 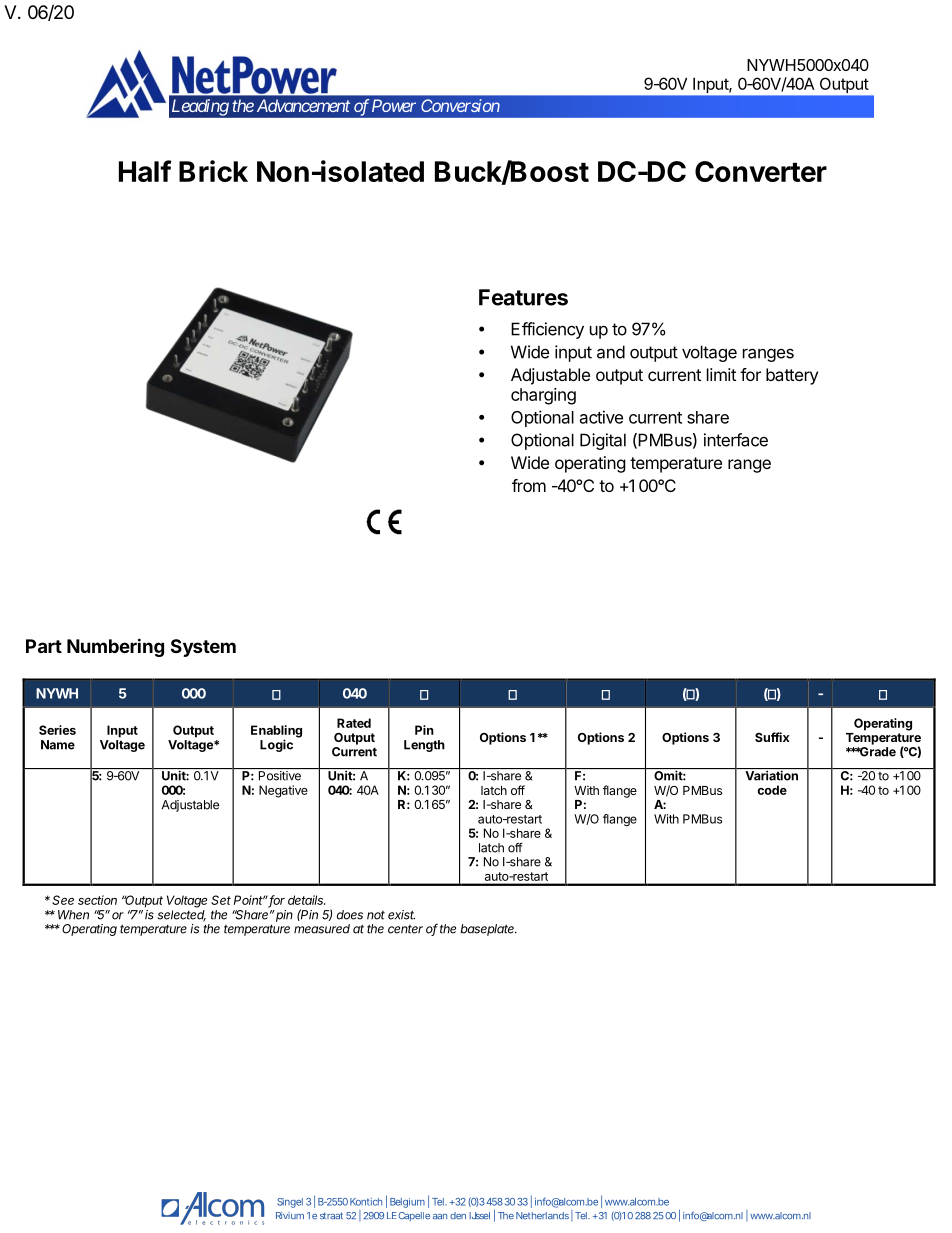 I want to click on Belgium, so click(x=407, y=1203).
